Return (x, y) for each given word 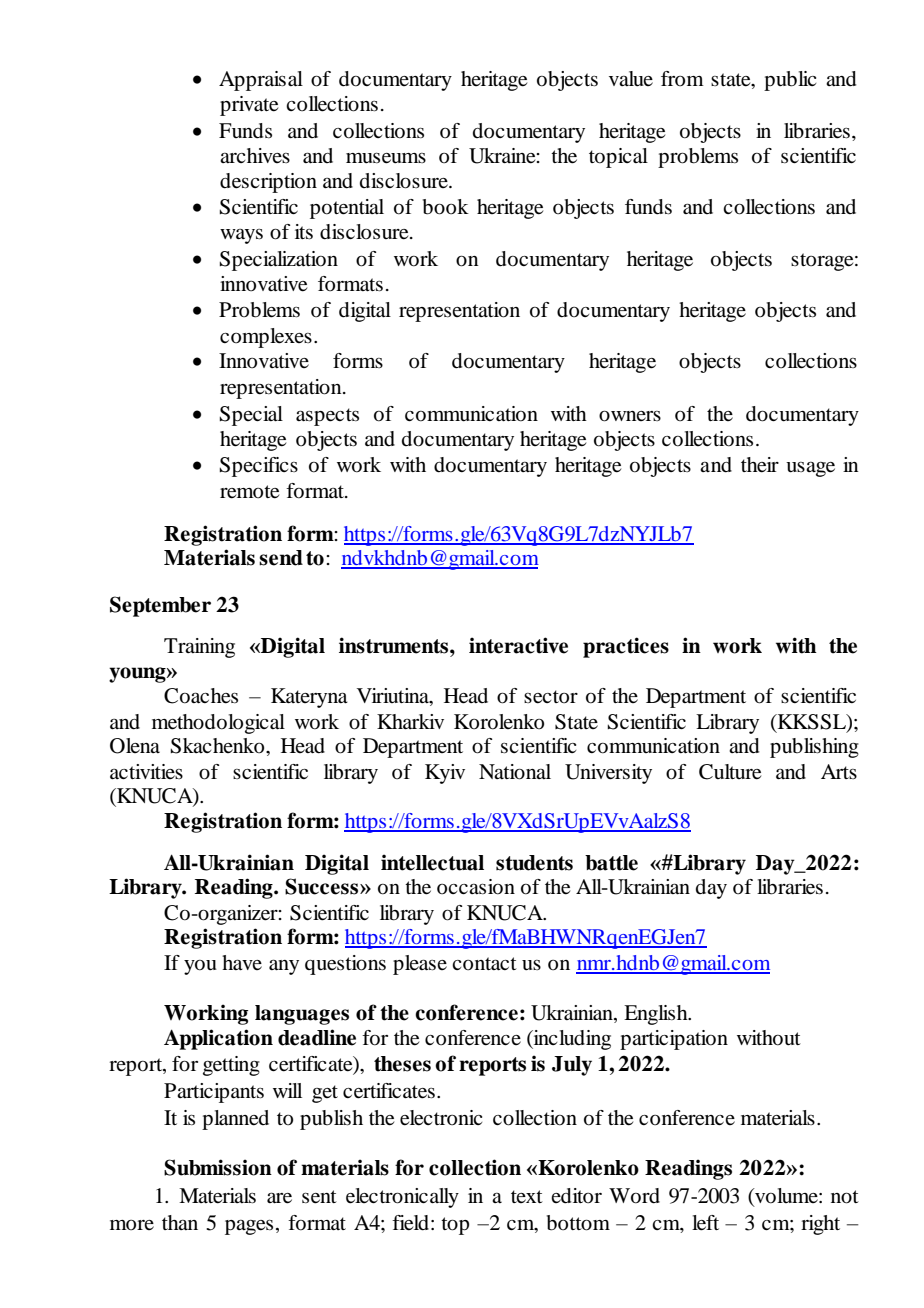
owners (630, 416)
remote (249, 492)
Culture (730, 772)
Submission (218, 1167)
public (790, 81)
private (249, 106)
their (760, 465)
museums (386, 158)
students (534, 863)
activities (146, 771)
